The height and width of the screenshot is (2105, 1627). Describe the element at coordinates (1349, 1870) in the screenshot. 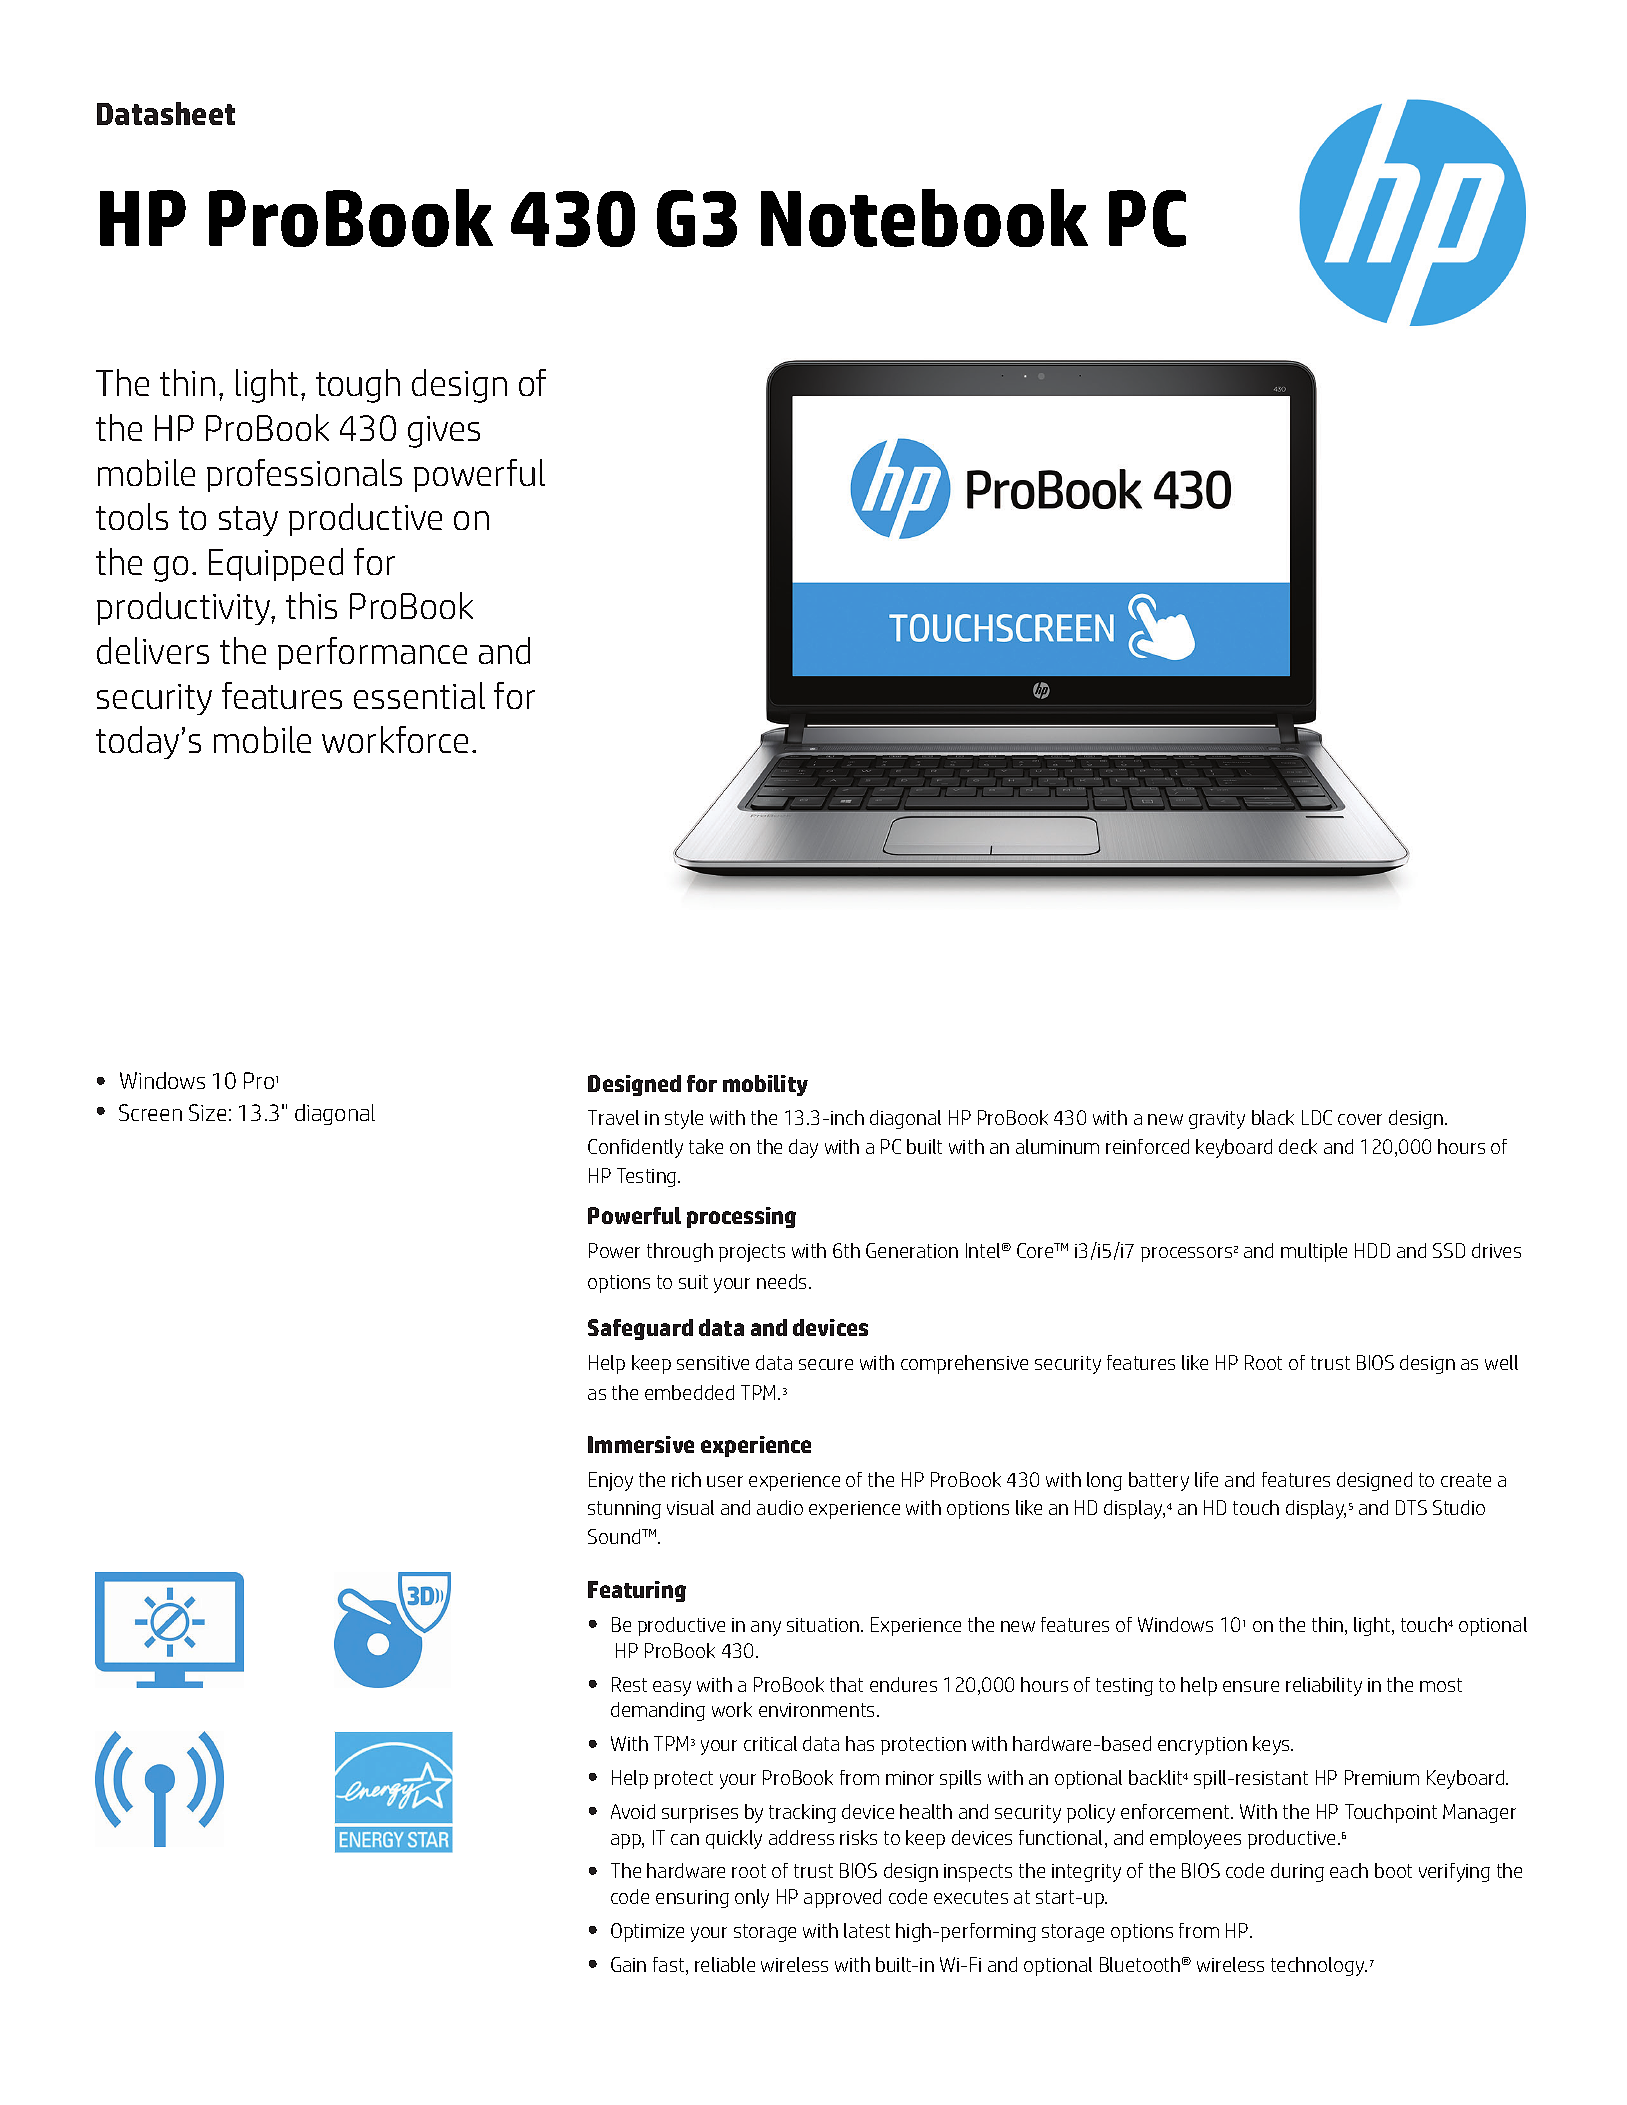

I see `each` at that location.
